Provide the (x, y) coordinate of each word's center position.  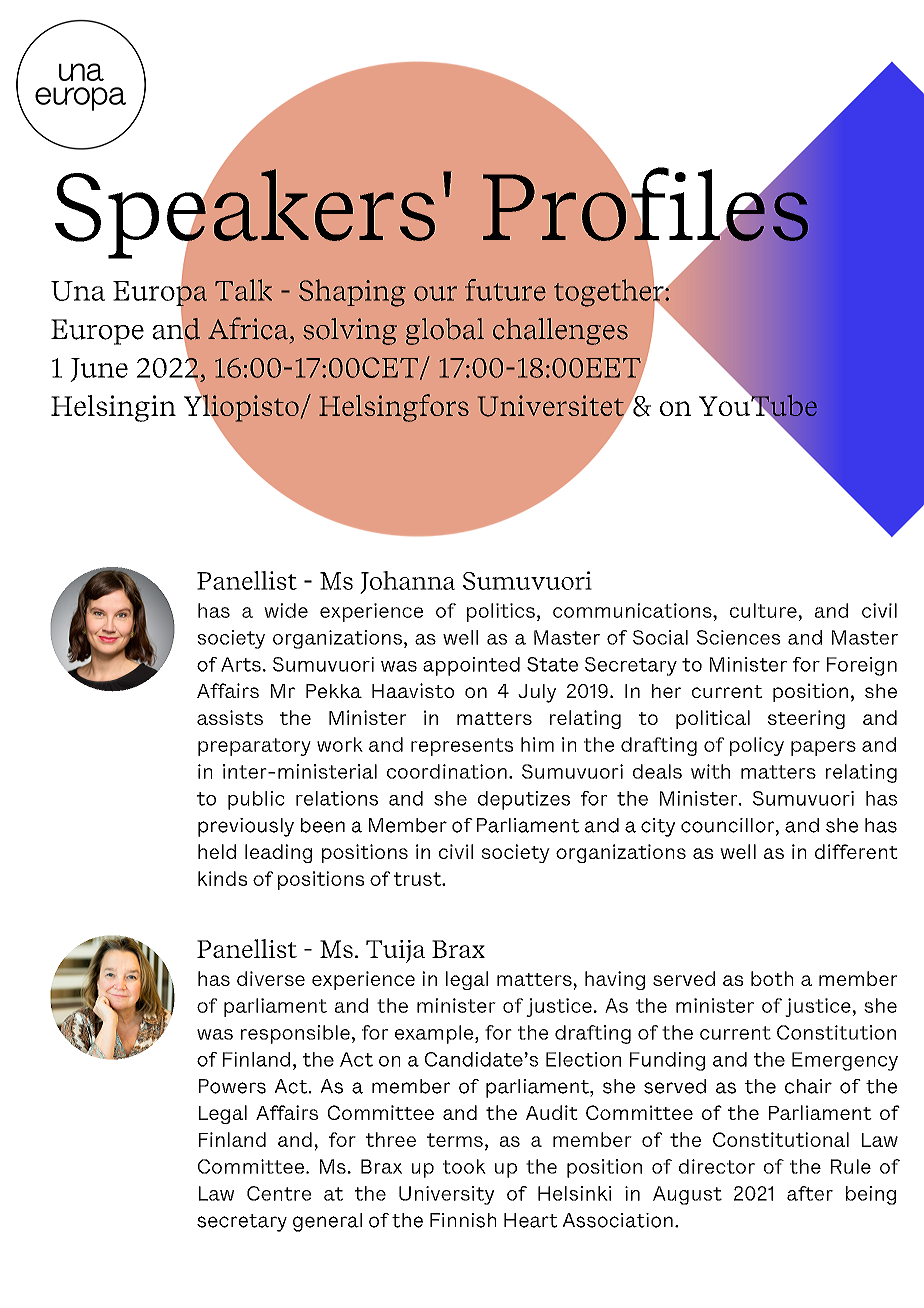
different (856, 851)
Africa (248, 328)
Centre (279, 1193)
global (445, 331)
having (615, 980)
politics (501, 612)
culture (763, 610)
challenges (560, 331)
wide (286, 610)
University (447, 1195)
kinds (222, 878)
